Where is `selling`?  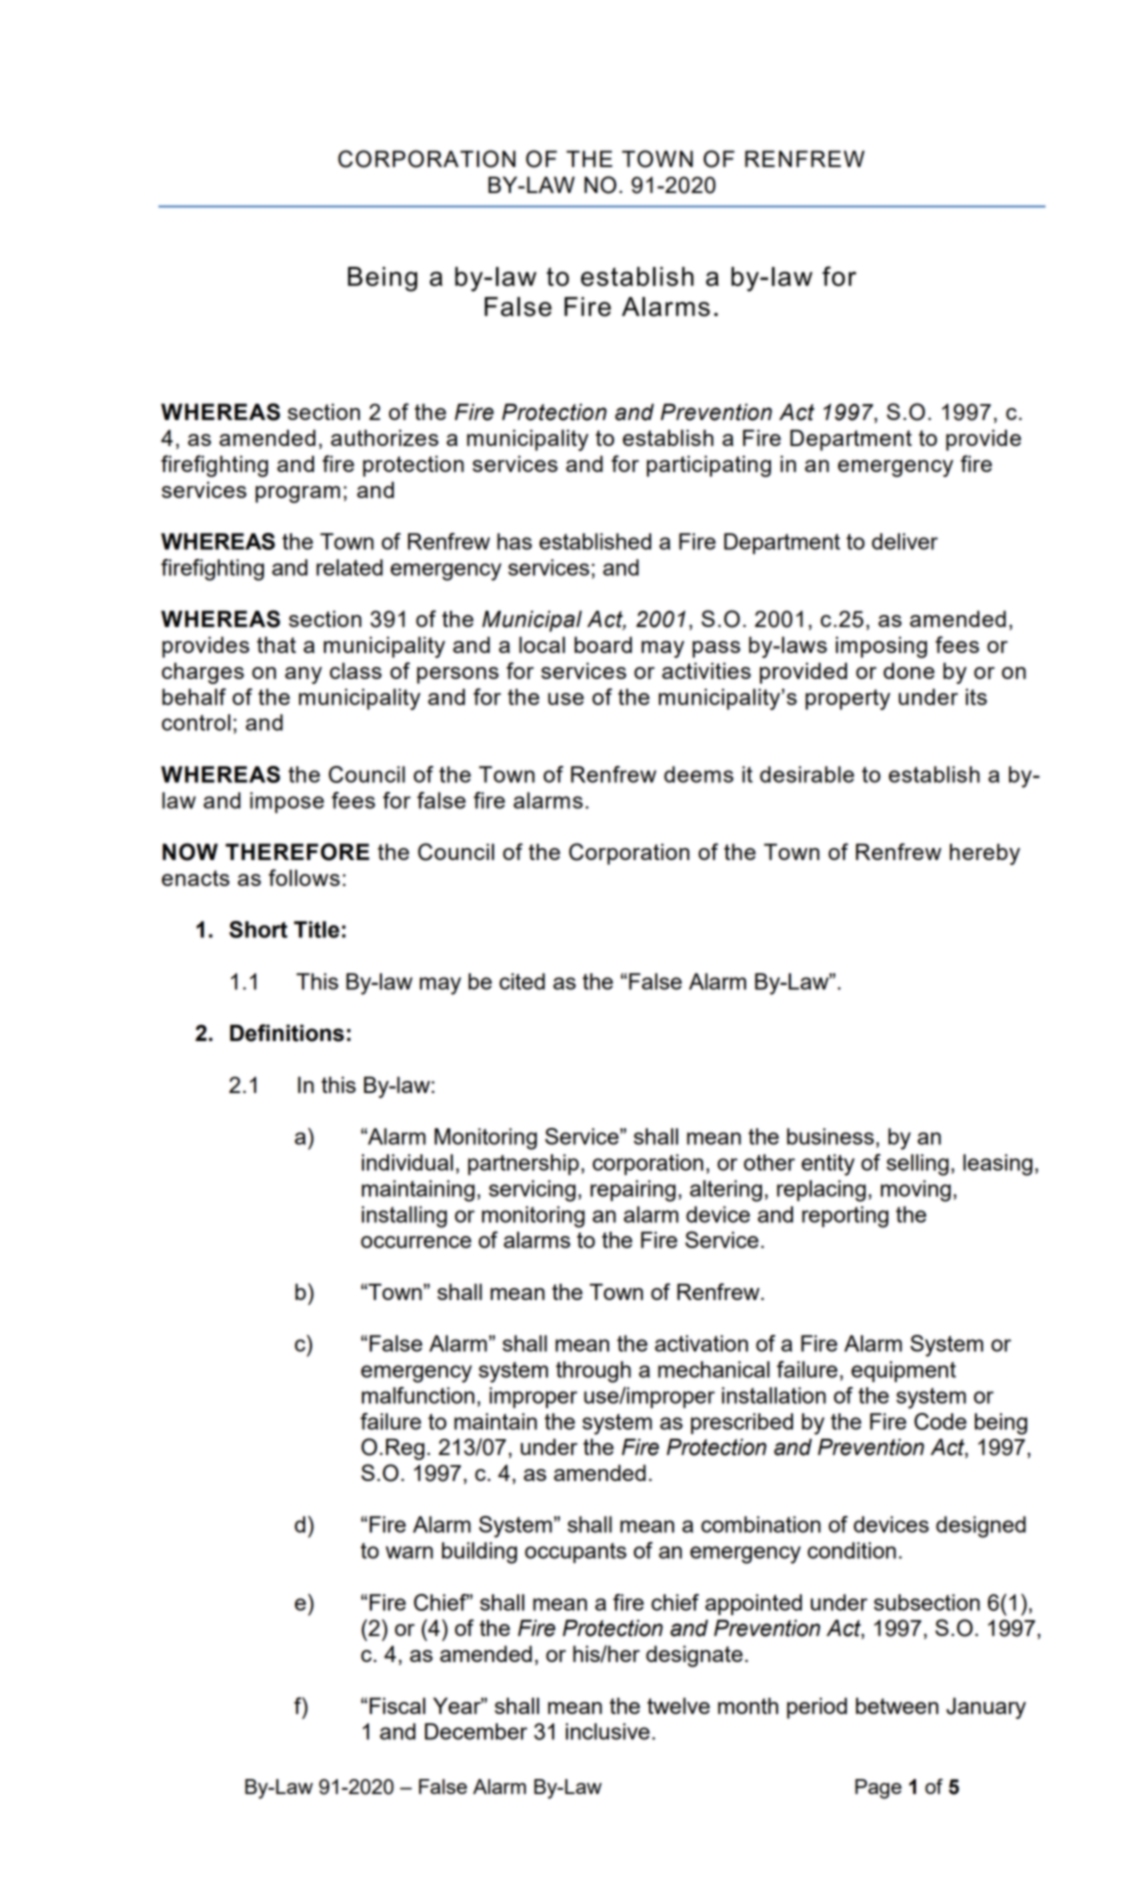
selling is located at coordinates (917, 1165).
